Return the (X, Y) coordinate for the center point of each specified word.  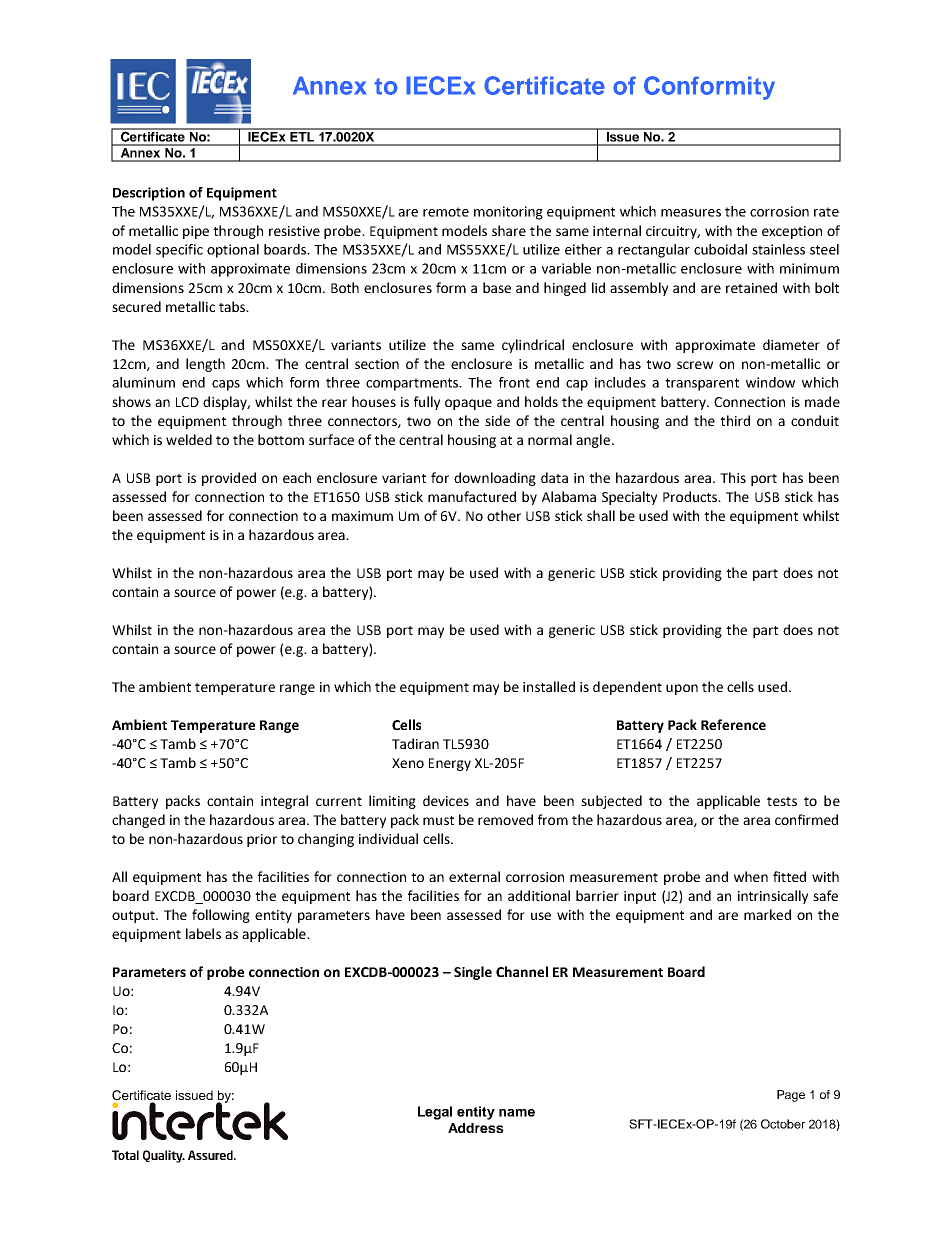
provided (229, 479)
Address (476, 1128)
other (504, 515)
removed (505, 819)
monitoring (508, 213)
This (733, 477)
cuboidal (720, 249)
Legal (435, 1113)
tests (782, 801)
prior (262, 840)
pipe (196, 232)
